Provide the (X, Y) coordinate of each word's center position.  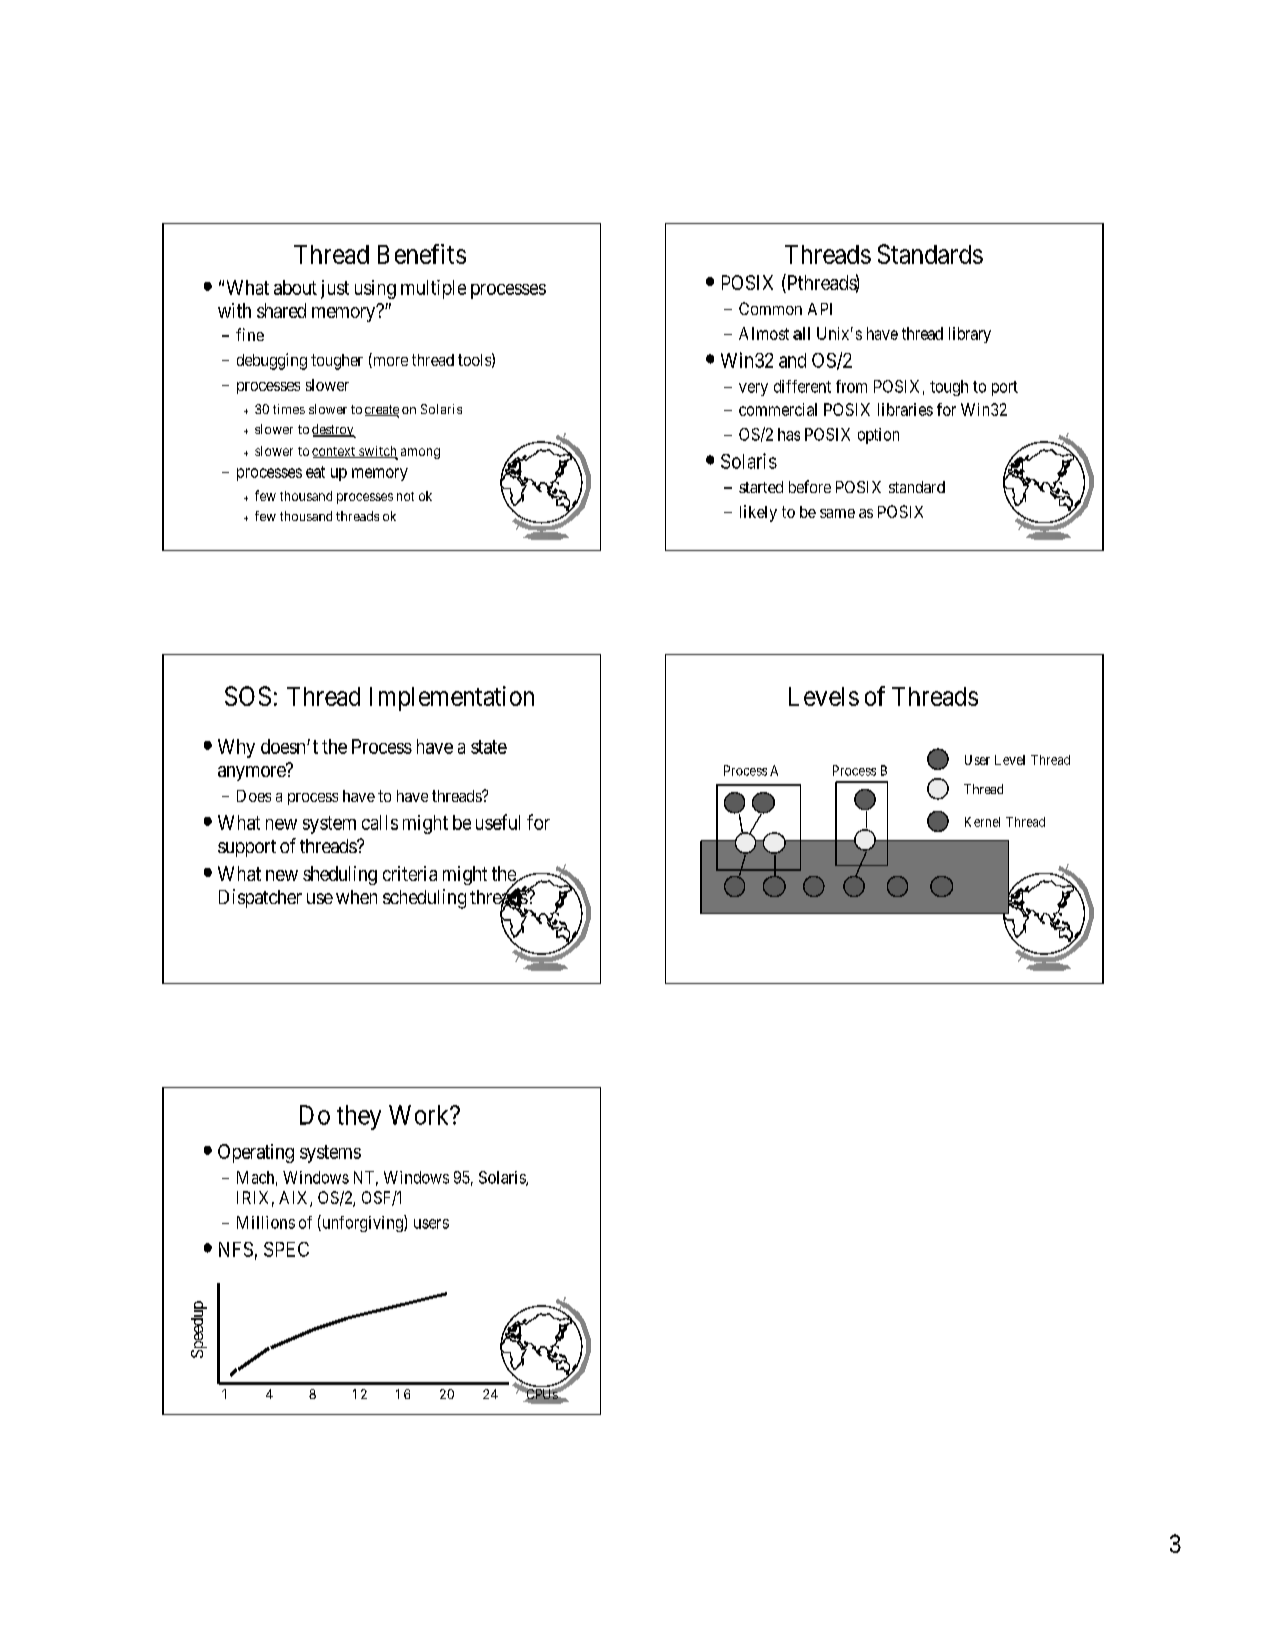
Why (236, 748)
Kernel (982, 822)
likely (758, 513)
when (356, 897)
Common (770, 308)
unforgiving (362, 1223)
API (820, 309)
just (335, 289)
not (405, 496)
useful (498, 822)
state (489, 747)
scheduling (424, 899)
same (837, 513)
